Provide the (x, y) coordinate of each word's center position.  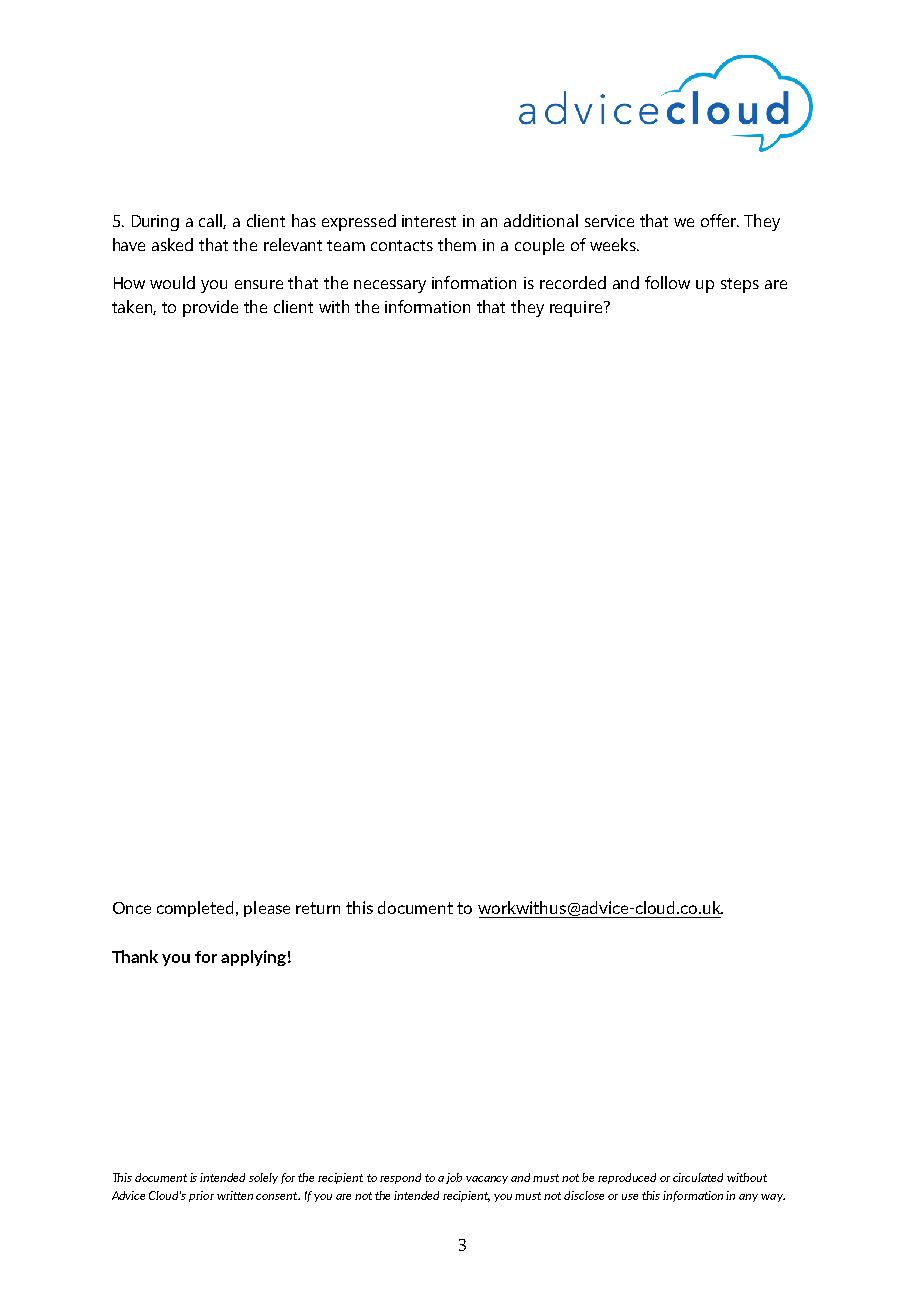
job (454, 1178)
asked (172, 244)
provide (210, 308)
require (576, 309)
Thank (135, 956)
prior (201, 1196)
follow (667, 282)
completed (197, 909)
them (457, 244)
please (267, 909)
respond (400, 1178)
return (318, 908)
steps (740, 285)
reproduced (627, 1178)
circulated (698, 1177)
